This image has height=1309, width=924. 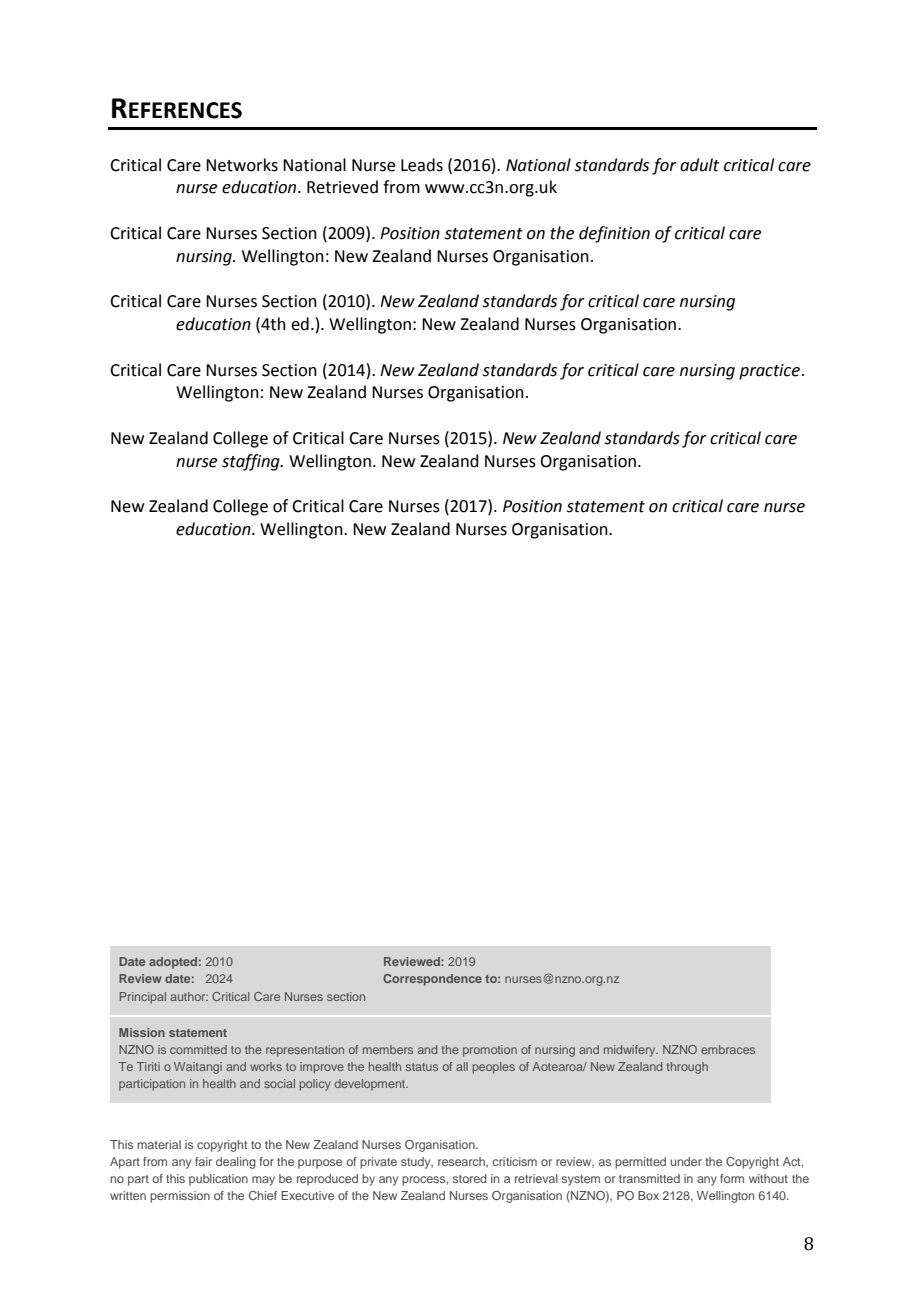 I want to click on Correspondence, so click(x=432, y=980).
